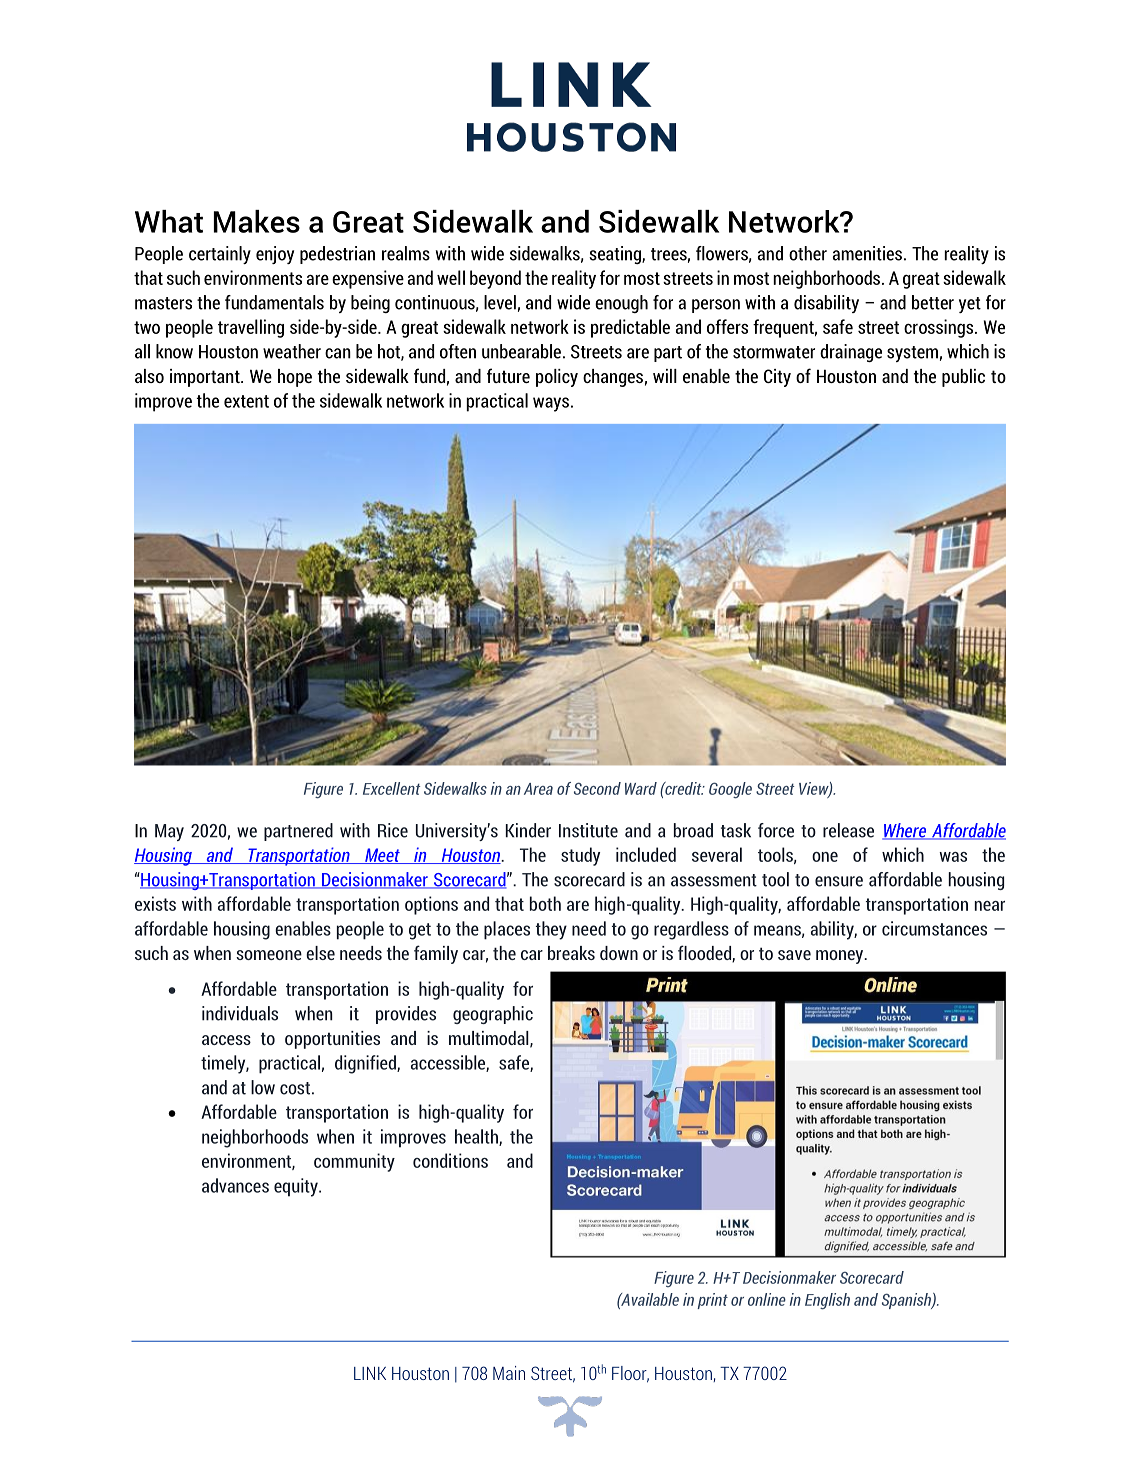 The image size is (1140, 1476). What do you see at coordinates (571, 953) in the screenshot?
I see `breaks` at bounding box center [571, 953].
